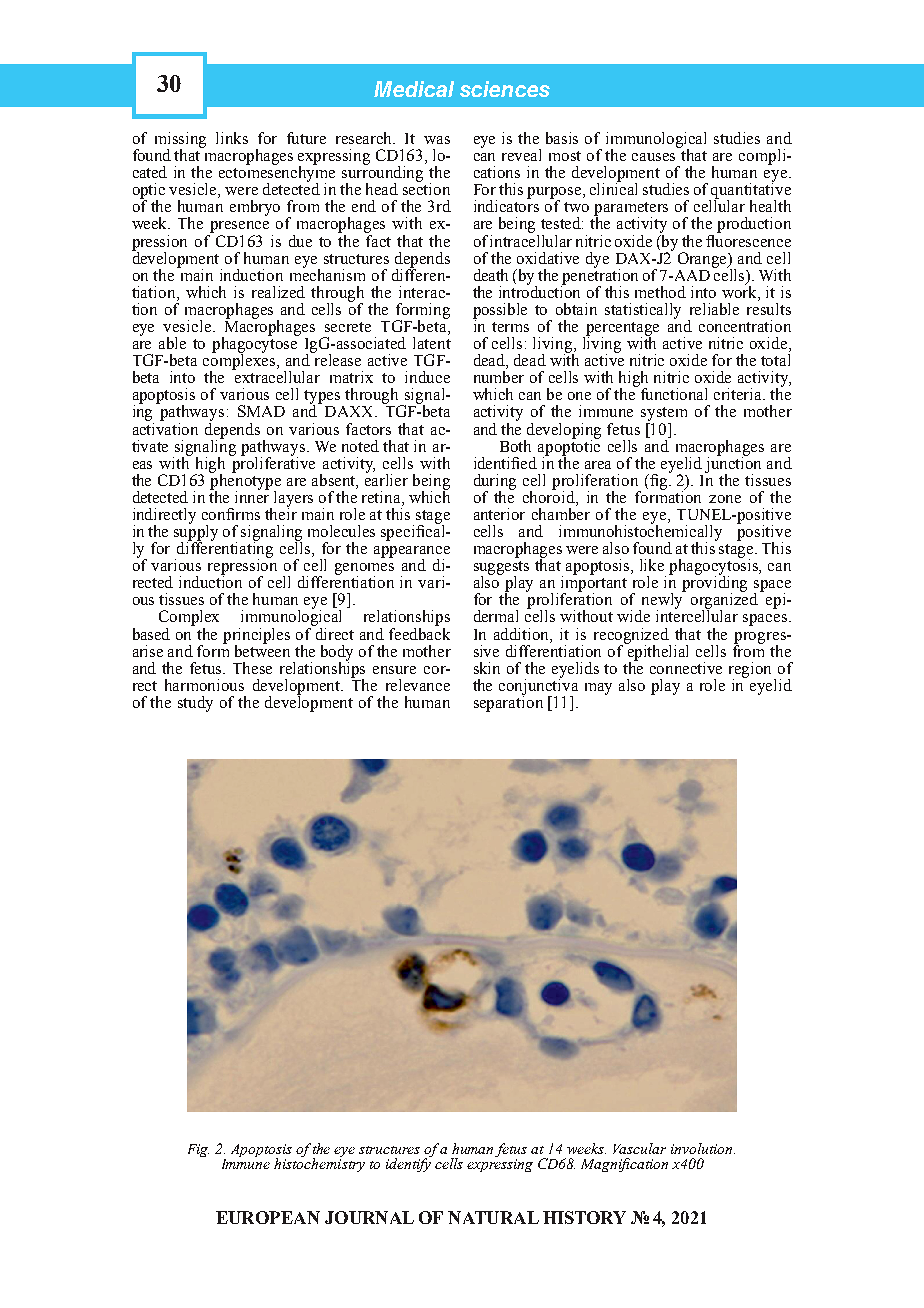  I want to click on skin, so click(487, 668).
